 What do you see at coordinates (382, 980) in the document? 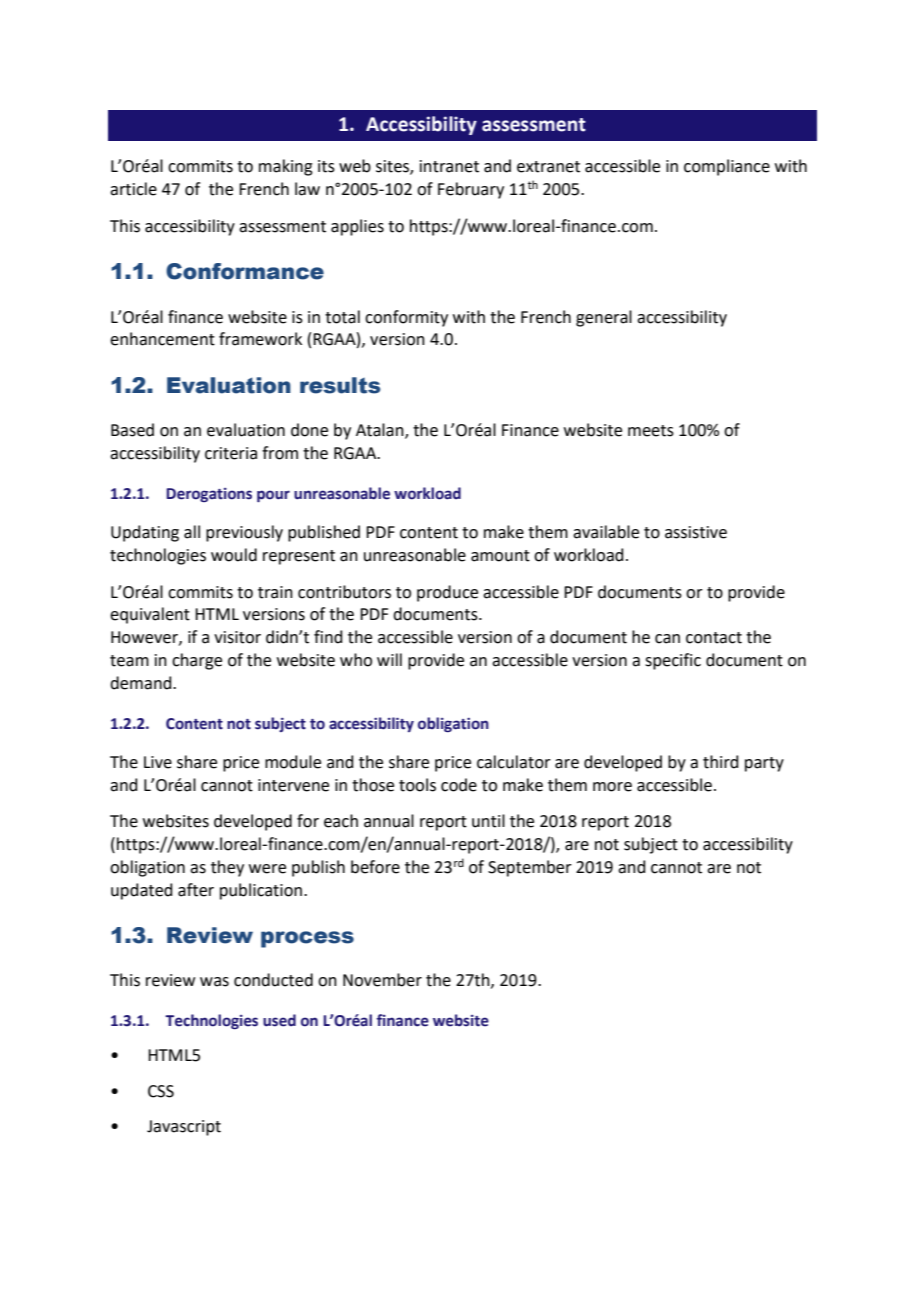
I see `November` at bounding box center [382, 980].
